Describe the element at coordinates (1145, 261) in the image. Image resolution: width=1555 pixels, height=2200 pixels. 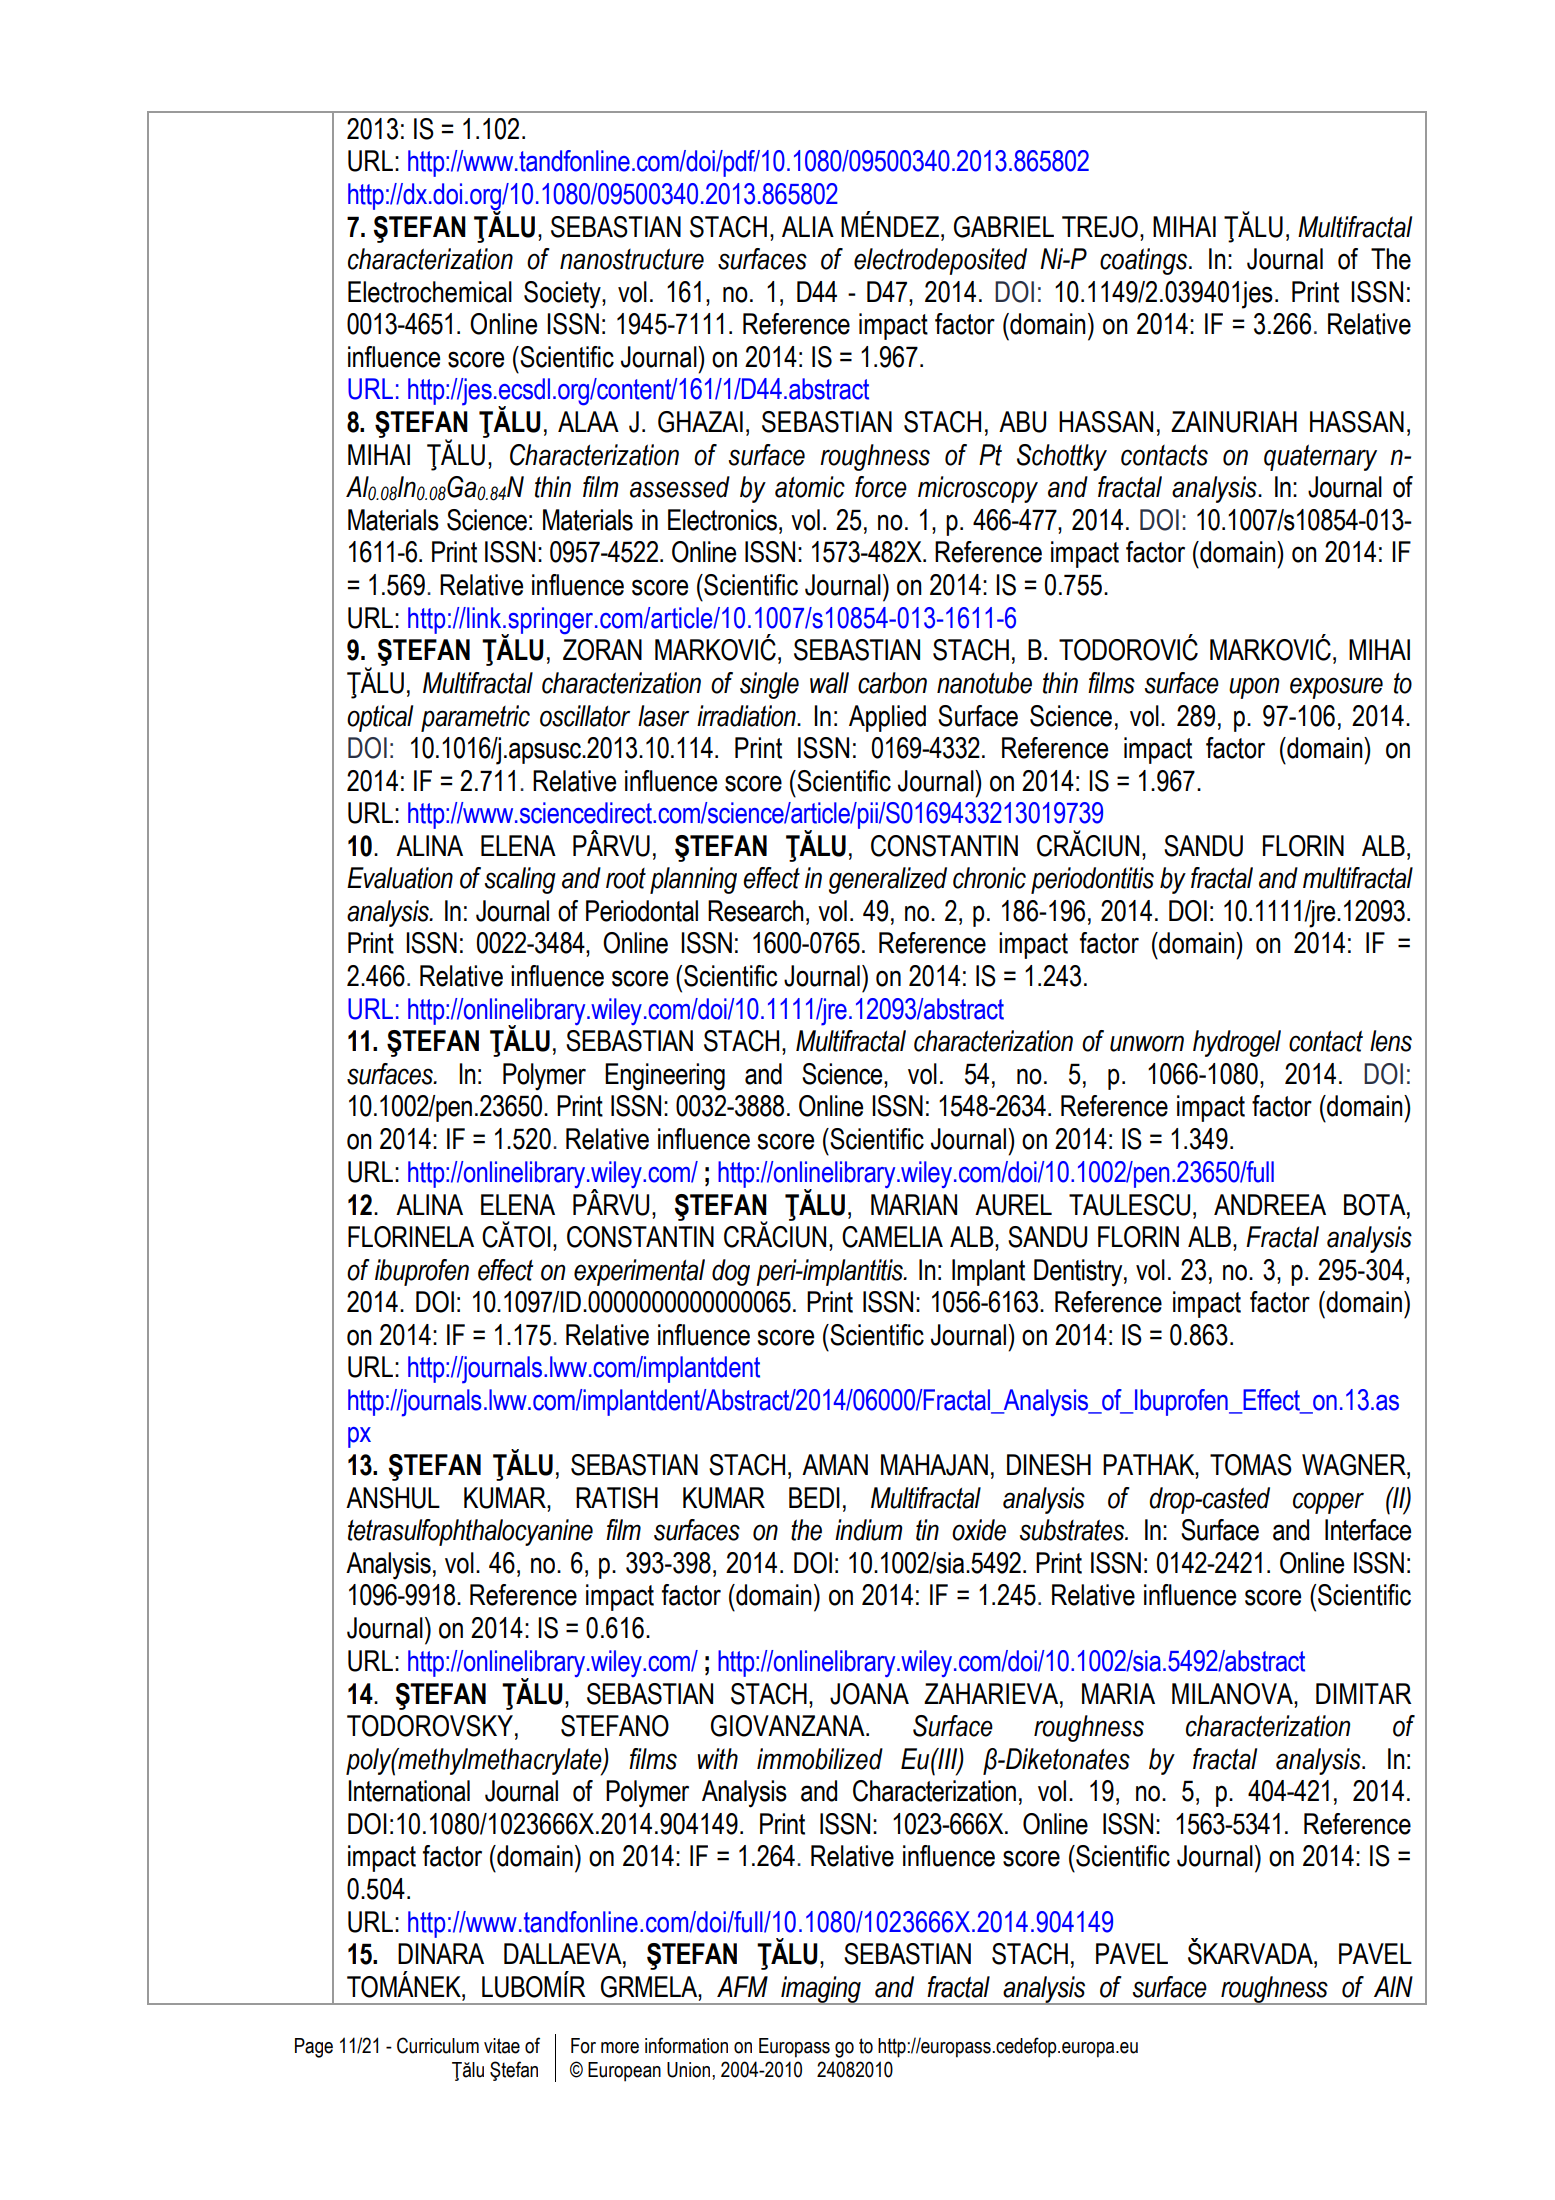
I see `coatings` at that location.
